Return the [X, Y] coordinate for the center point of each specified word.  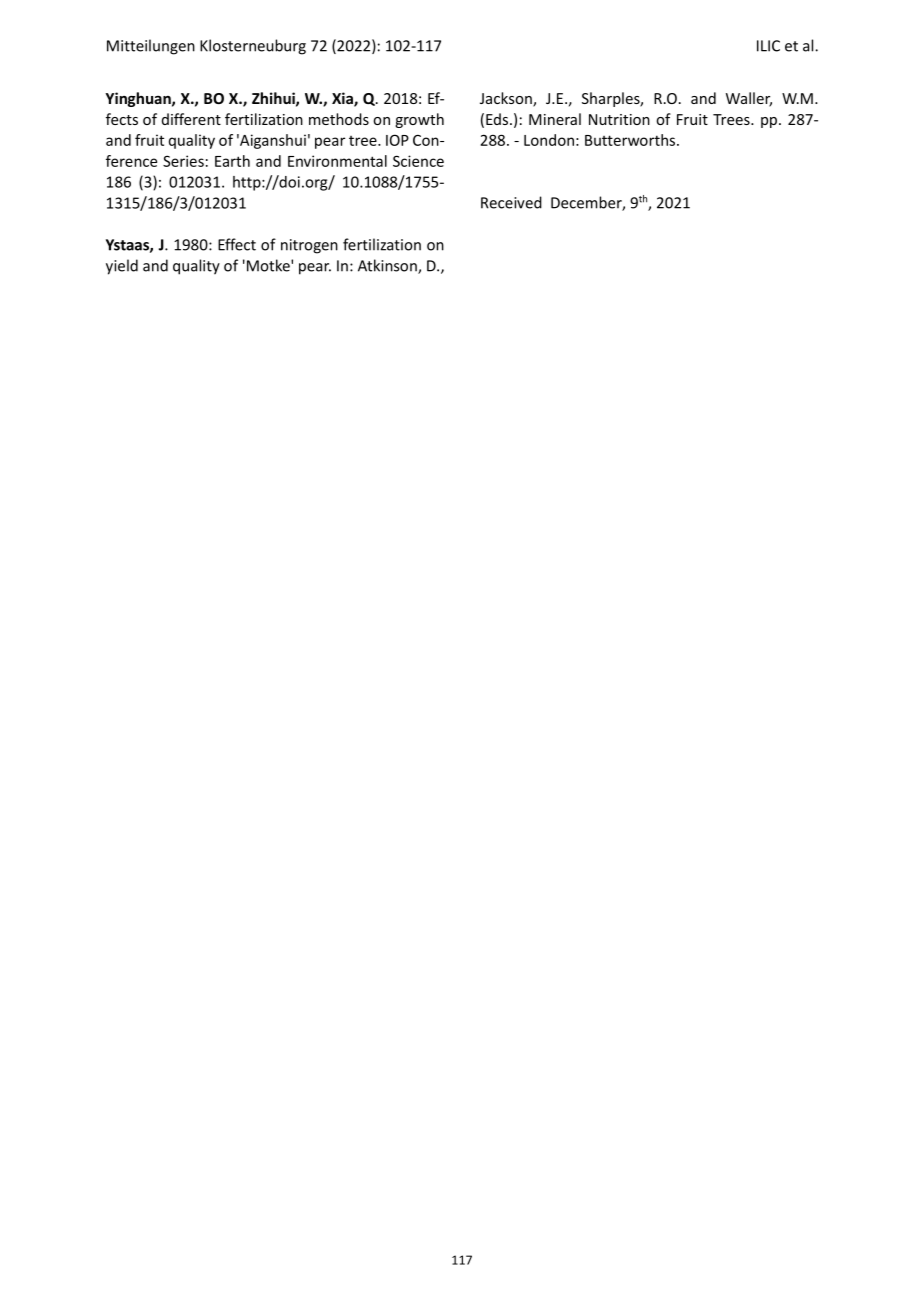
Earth [232, 161]
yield [122, 267]
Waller [749, 99]
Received [511, 202]
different [191, 119]
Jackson [507, 99]
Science [418, 161]
